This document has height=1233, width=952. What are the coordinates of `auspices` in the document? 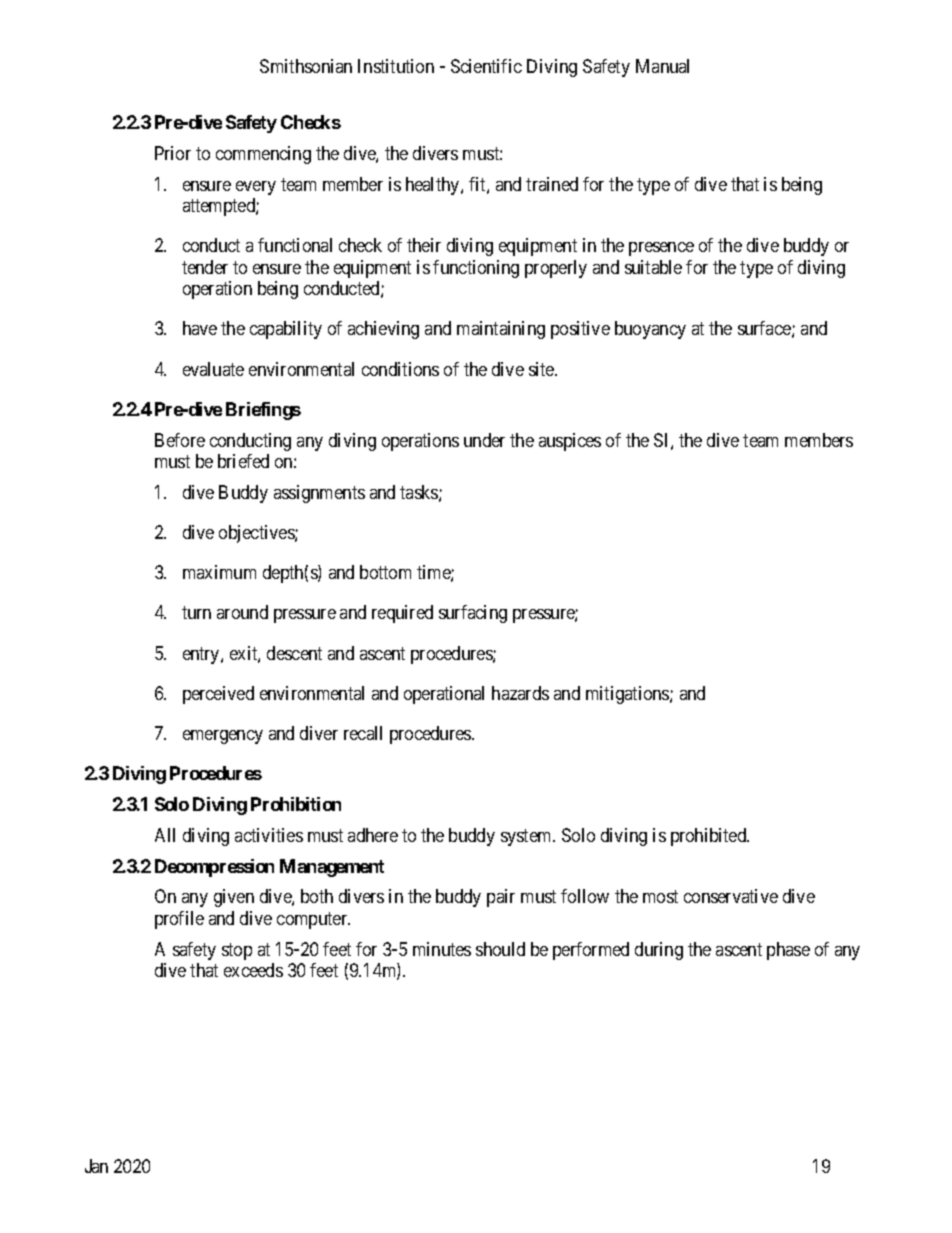 It's located at (570, 442).
